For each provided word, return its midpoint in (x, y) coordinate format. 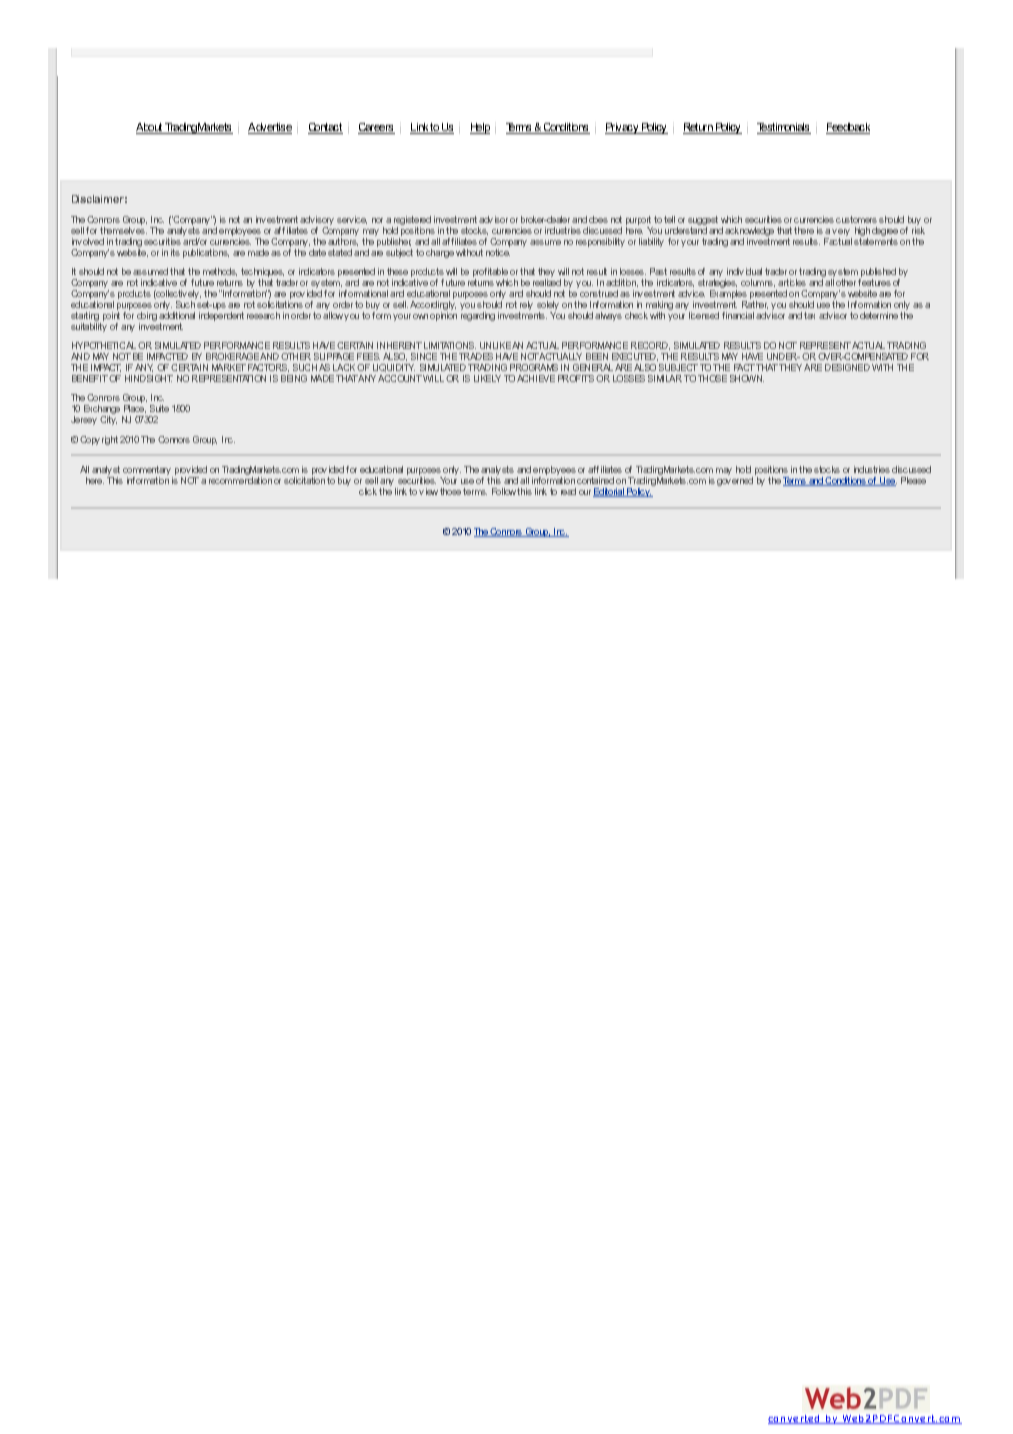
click (368, 491)
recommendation (240, 480)
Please (913, 480)
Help (480, 128)
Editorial (609, 492)
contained (595, 480)
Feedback (848, 128)
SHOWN (747, 378)
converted (795, 1419)
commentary (148, 472)
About (150, 128)
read (568, 491)
